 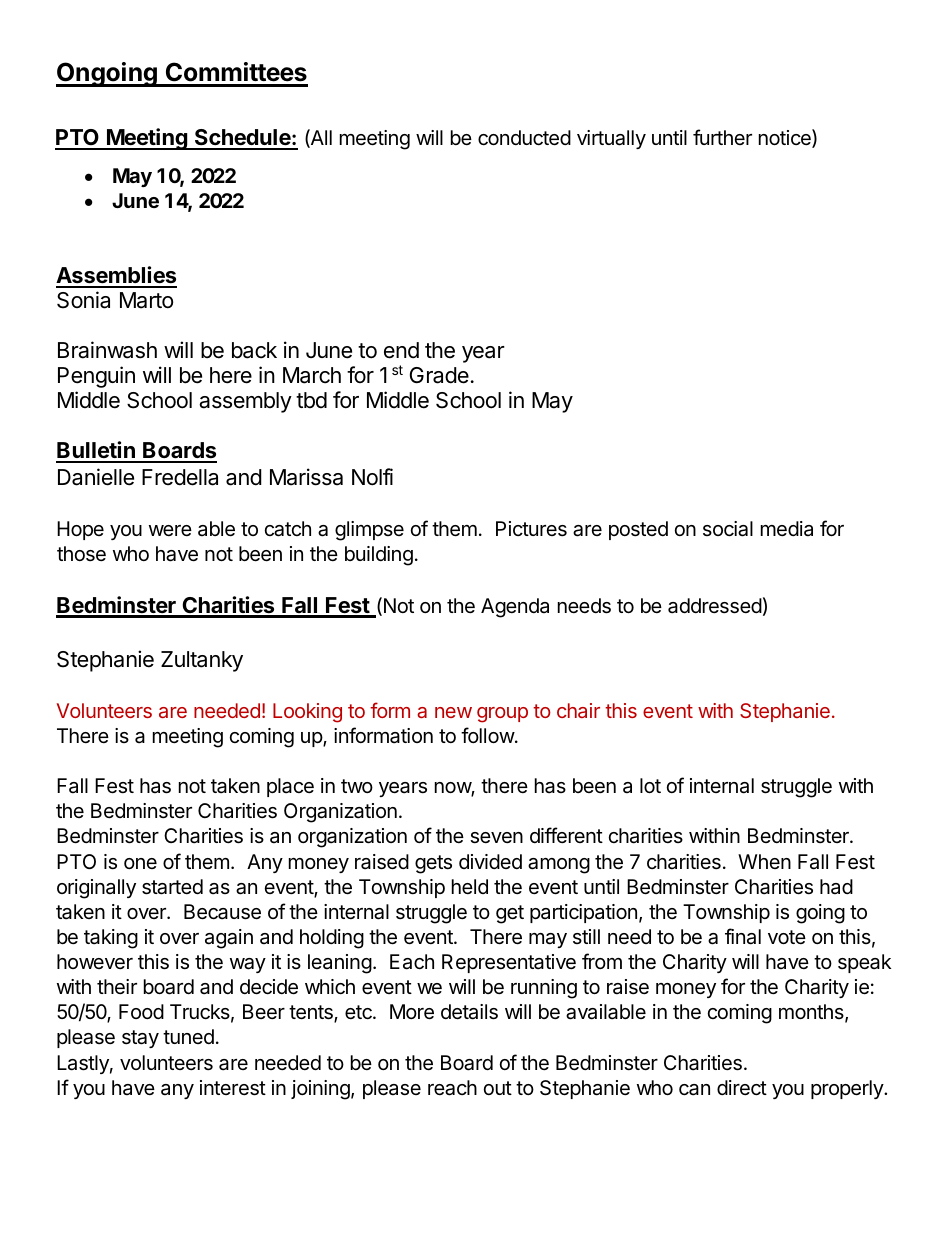 What do you see at coordinates (146, 300) in the image?
I see `Marto` at bounding box center [146, 300].
